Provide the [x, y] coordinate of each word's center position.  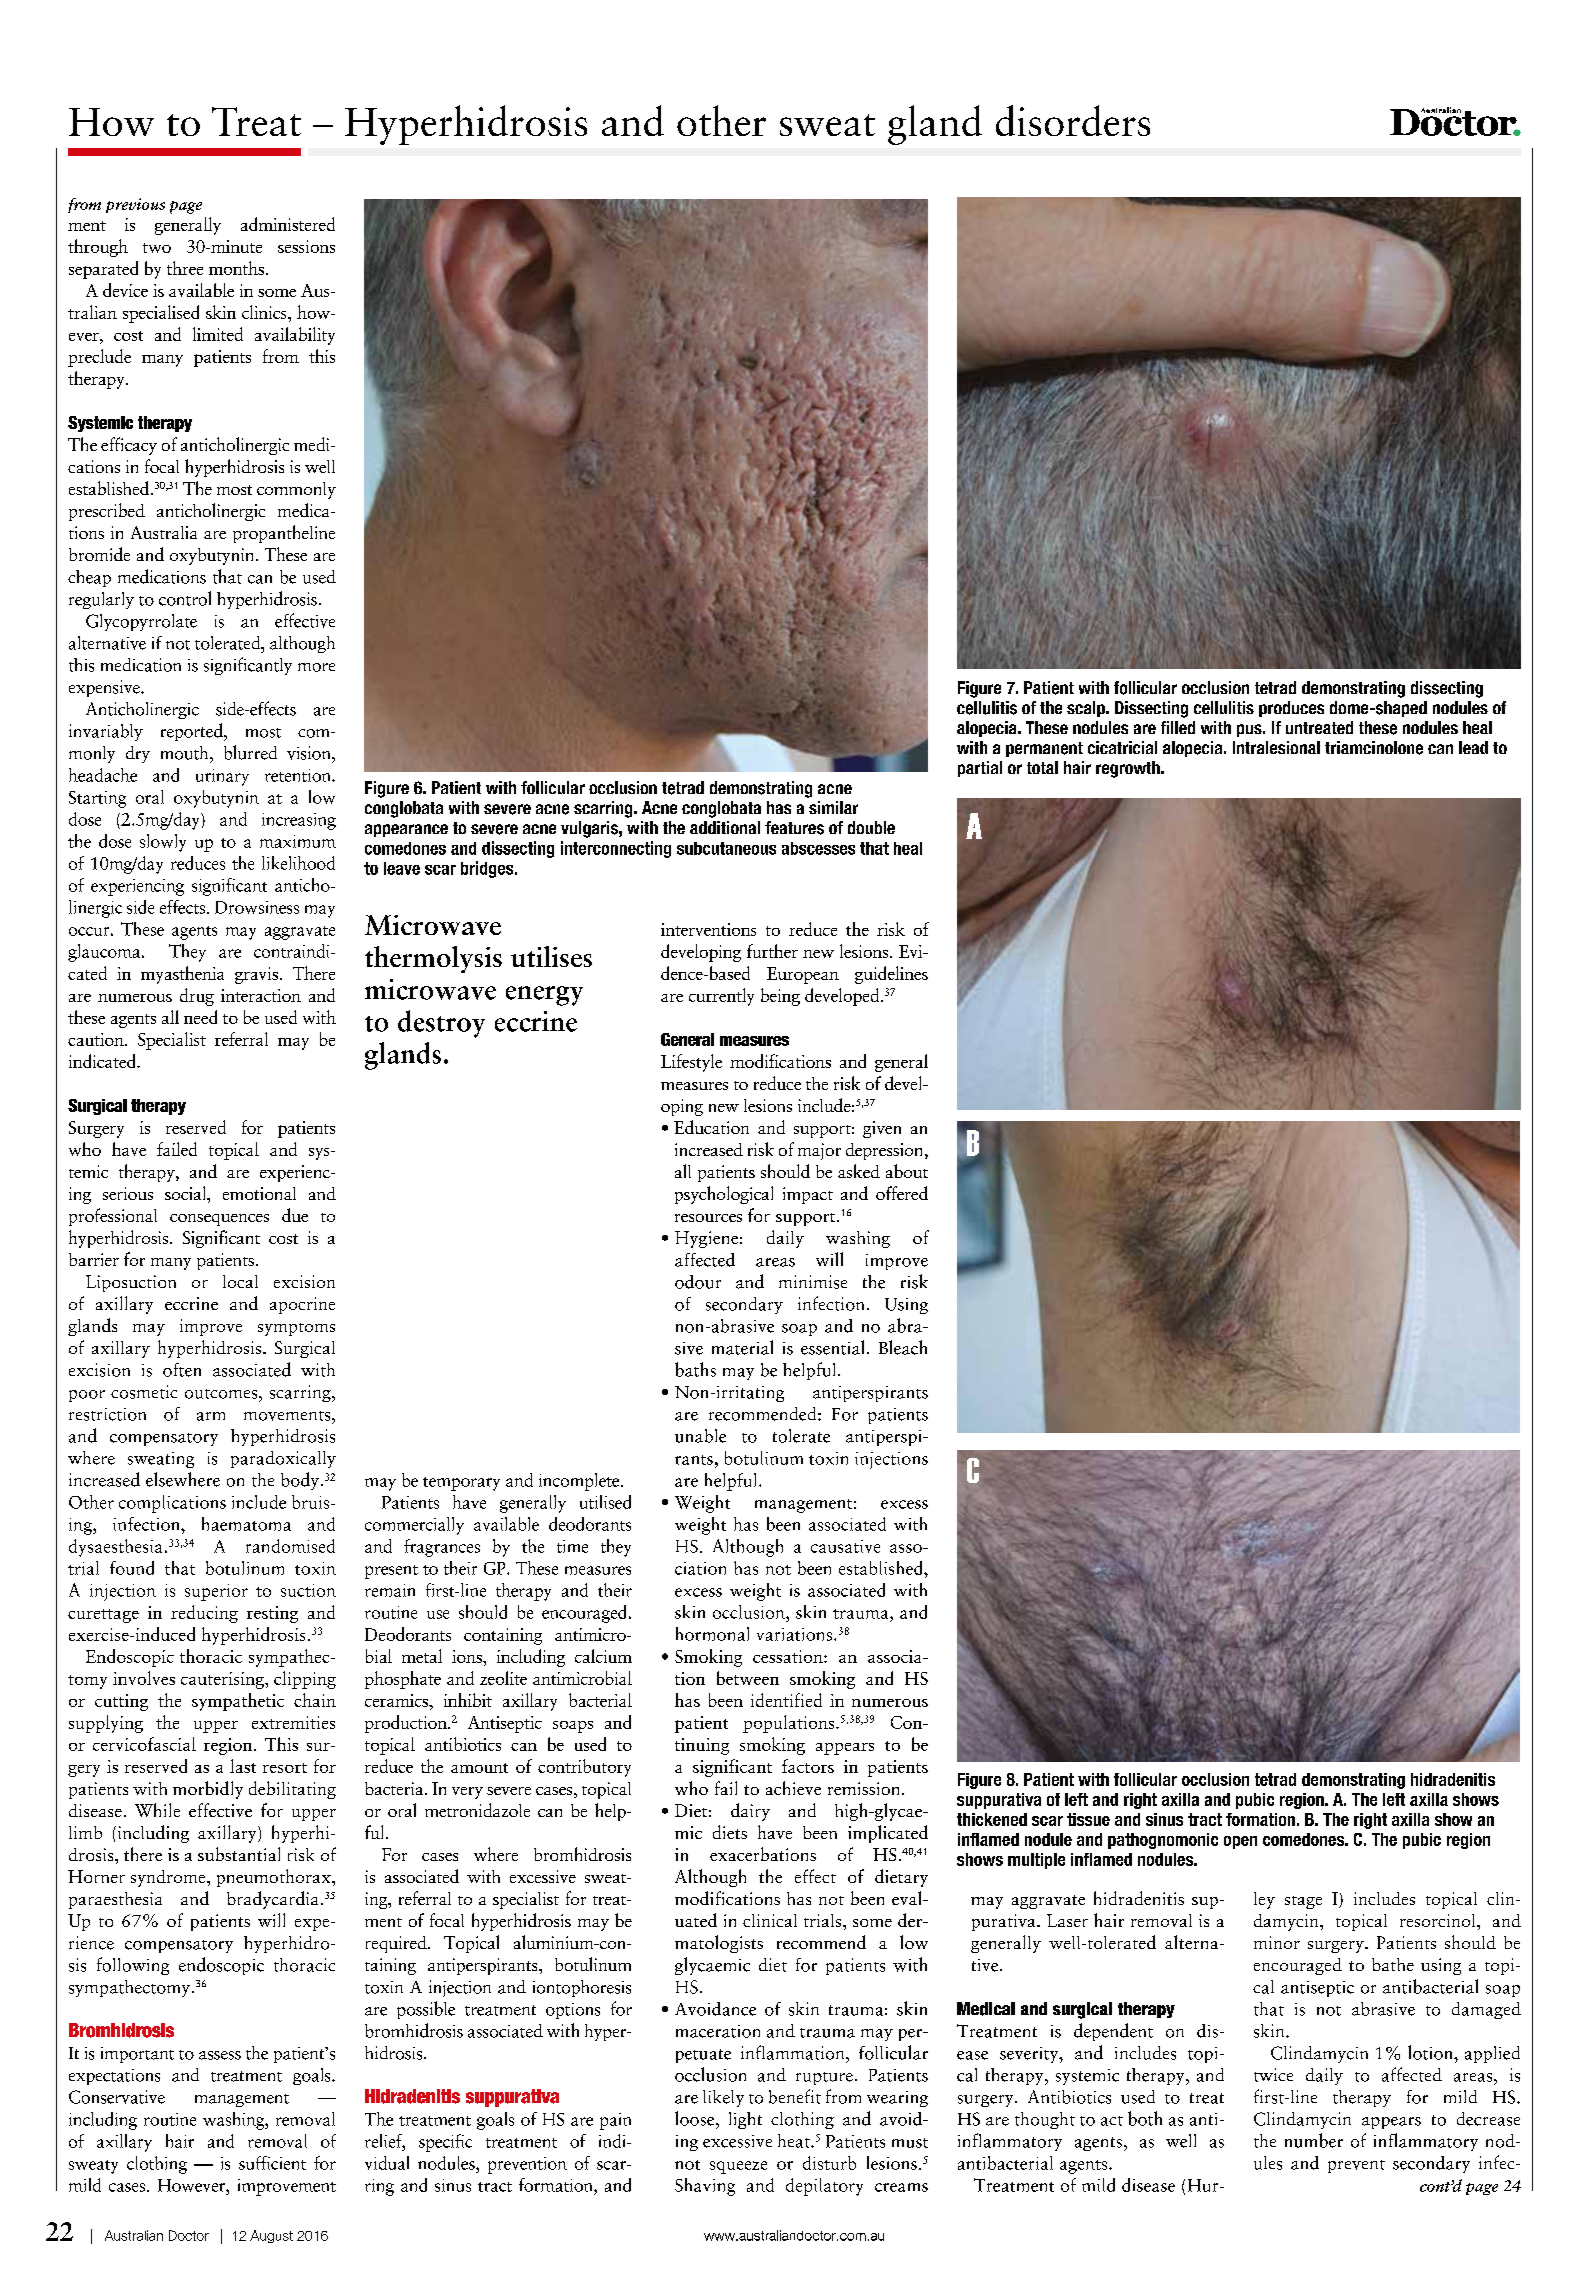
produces [1291, 709]
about [907, 1171]
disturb [829, 2163]
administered [288, 224]
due [295, 1215]
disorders [1073, 120]
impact [808, 1195]
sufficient [272, 2163]
